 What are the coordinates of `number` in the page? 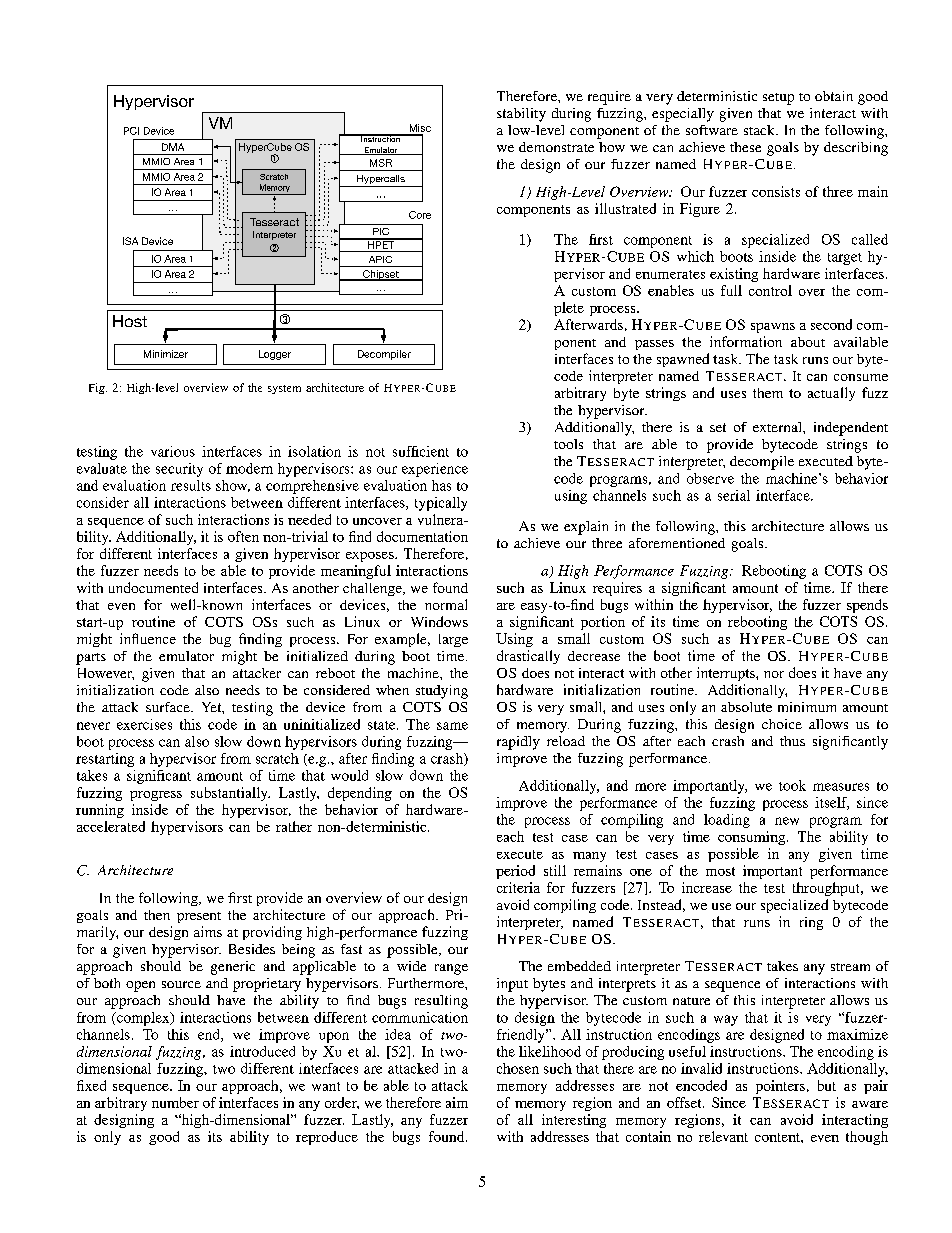 It's located at (175, 1102).
